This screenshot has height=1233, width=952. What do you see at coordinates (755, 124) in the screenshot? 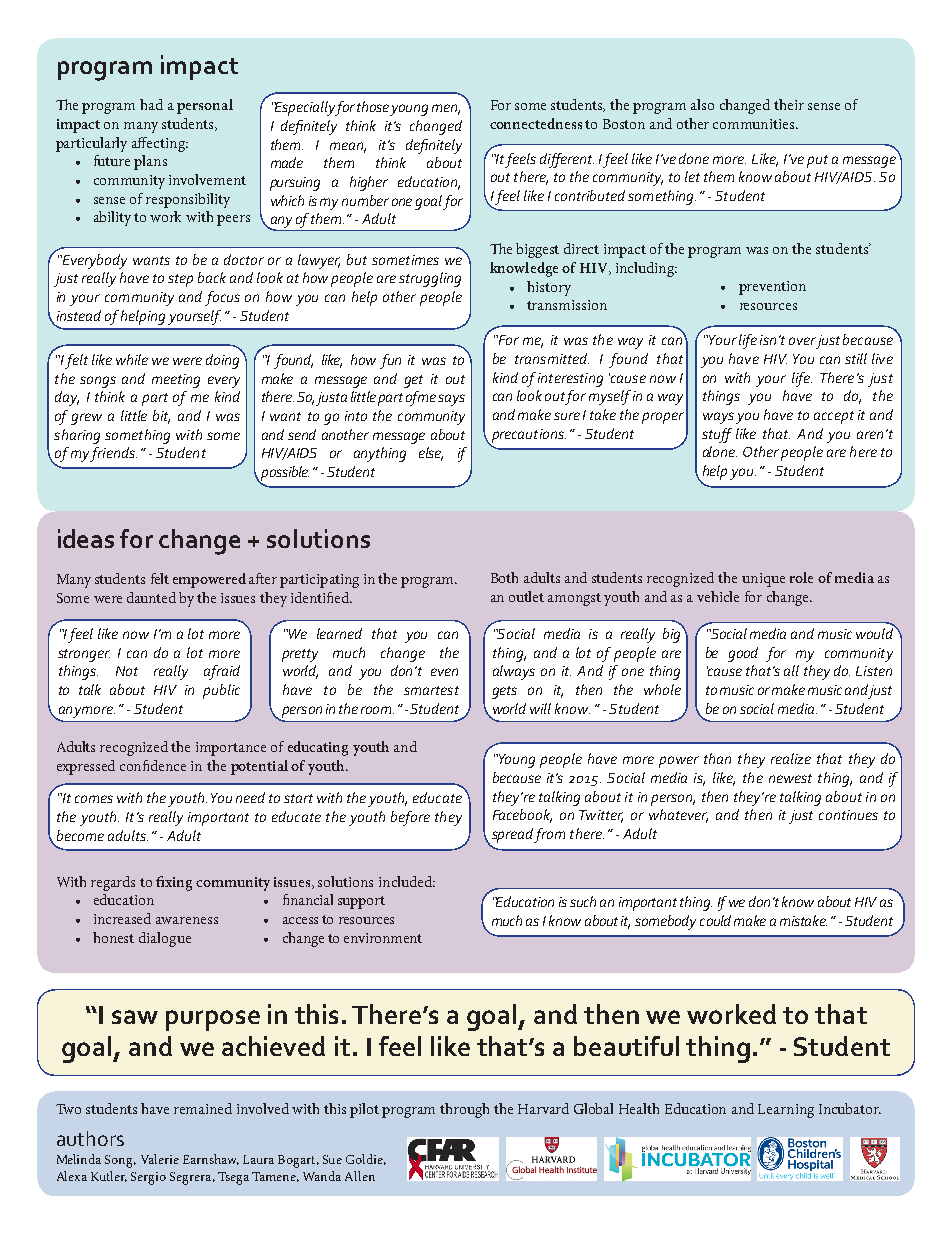
I see `communities` at bounding box center [755, 124].
